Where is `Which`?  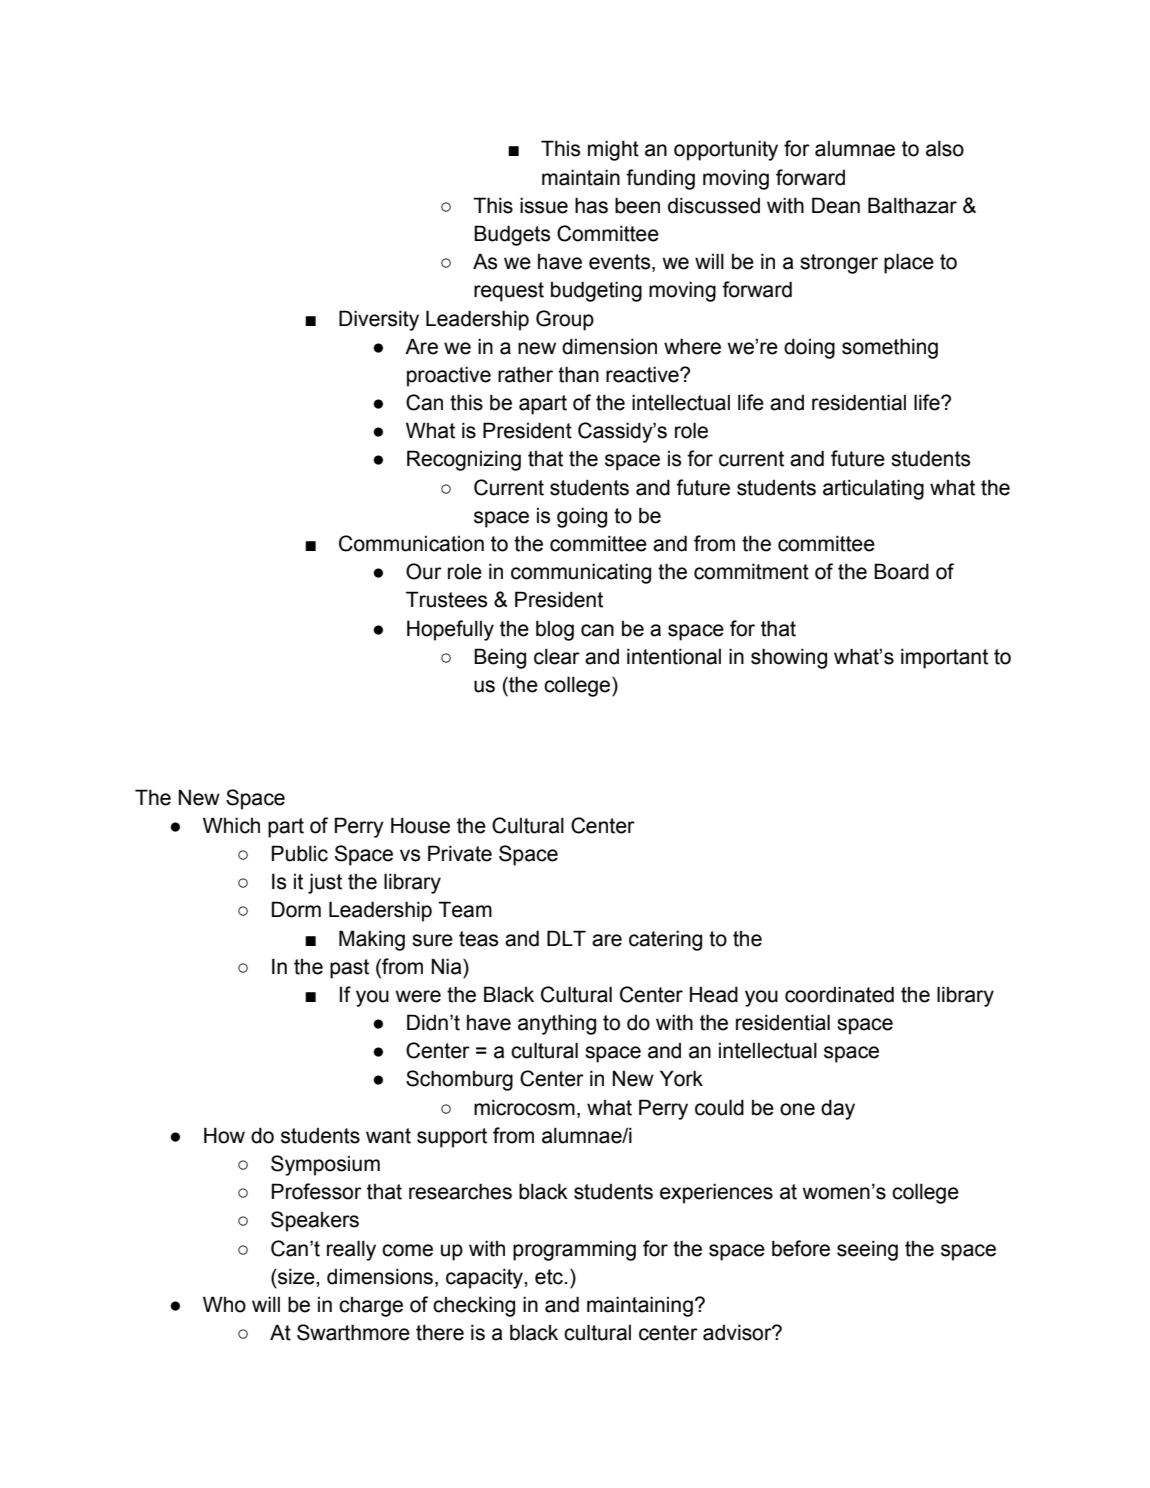 Which is located at coordinates (231, 825).
